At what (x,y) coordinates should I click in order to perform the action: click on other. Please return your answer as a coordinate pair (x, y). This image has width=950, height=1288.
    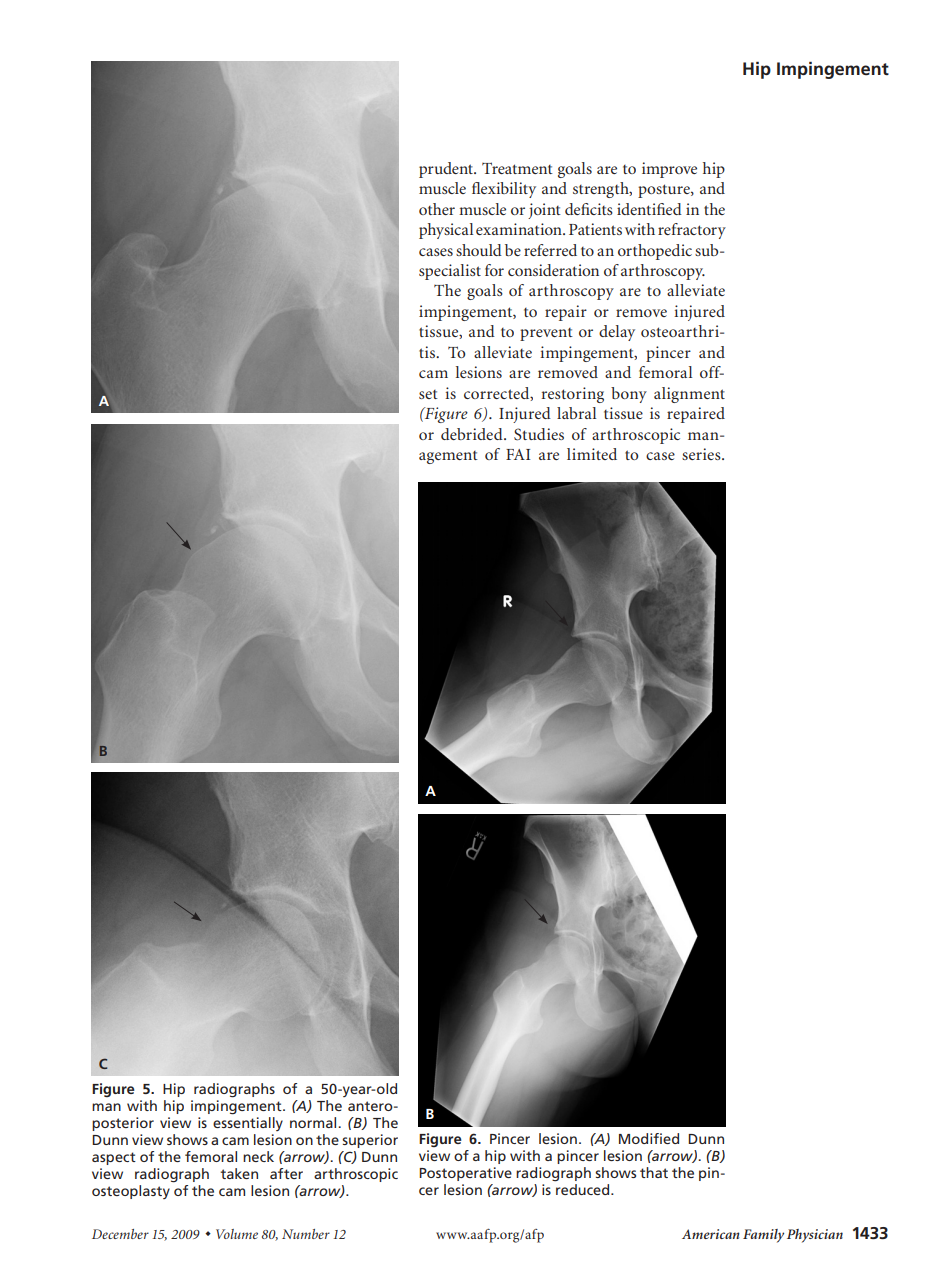
    Looking at the image, I should click on (437, 209).
